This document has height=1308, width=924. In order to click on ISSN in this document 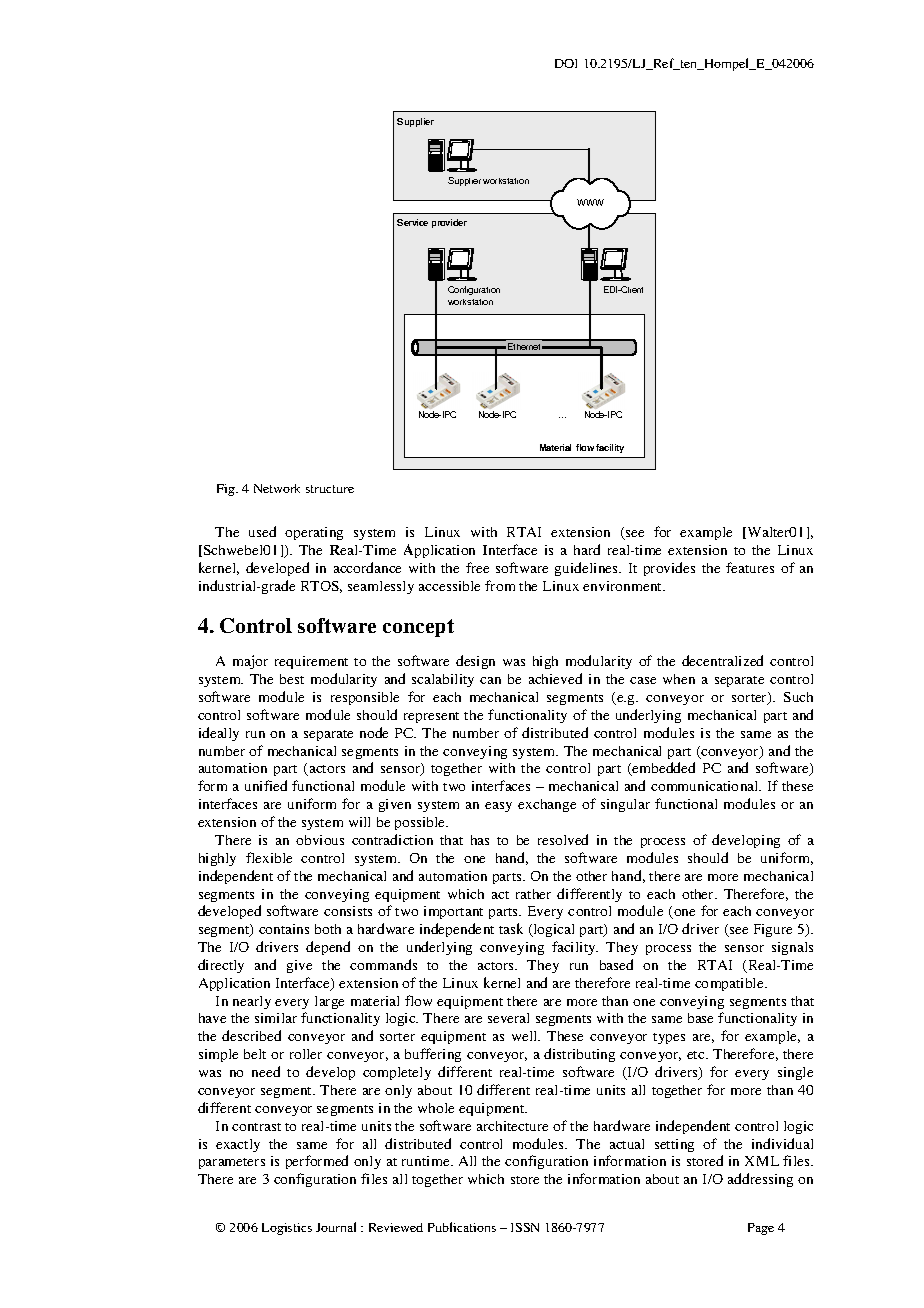, I will do `click(525, 1227)`.
